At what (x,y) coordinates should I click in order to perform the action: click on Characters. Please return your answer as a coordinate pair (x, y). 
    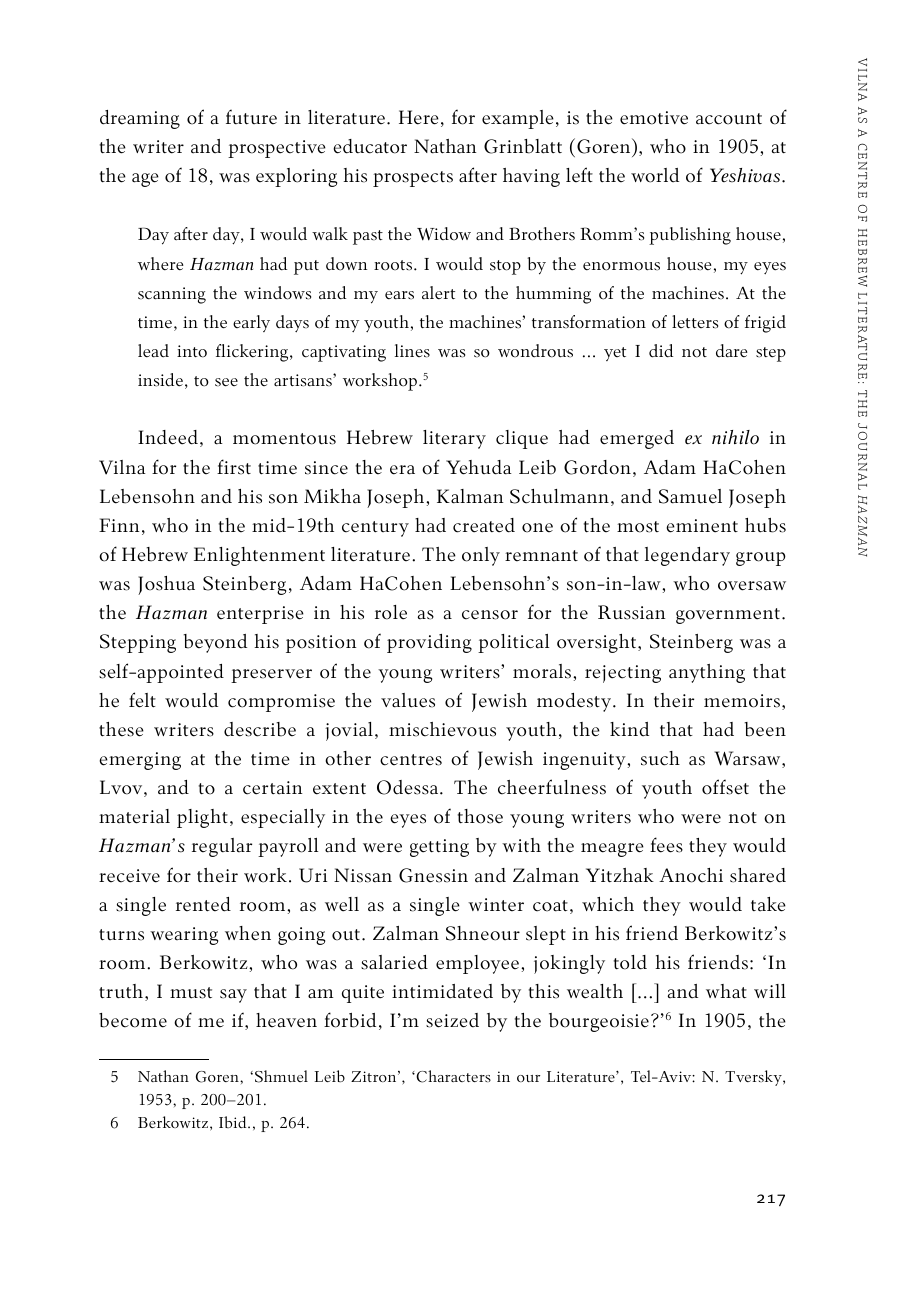
    Looking at the image, I should click on (452, 1076).
